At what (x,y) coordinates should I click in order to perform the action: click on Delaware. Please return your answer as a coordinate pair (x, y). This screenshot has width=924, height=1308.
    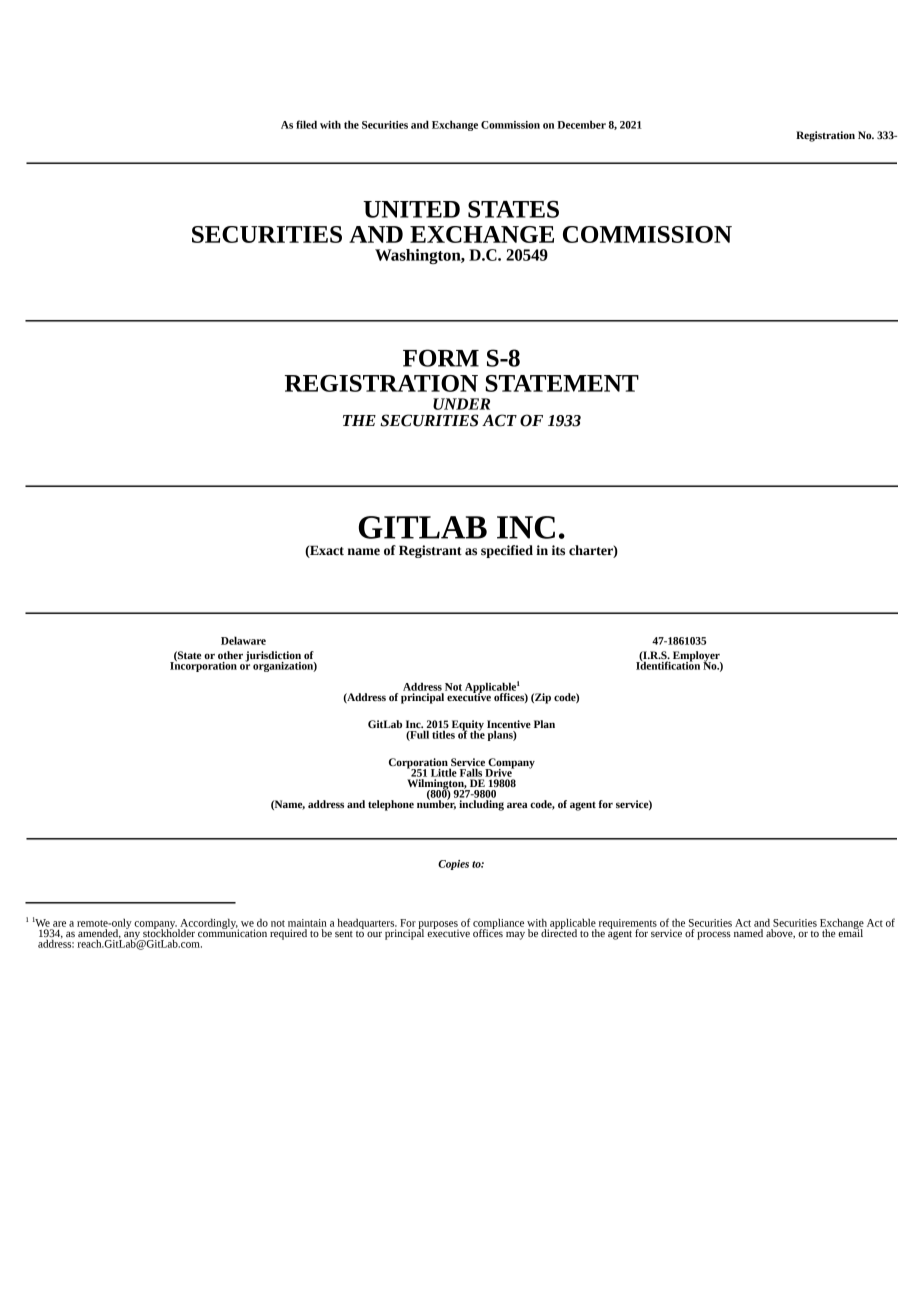
    Looking at the image, I should click on (243, 640).
